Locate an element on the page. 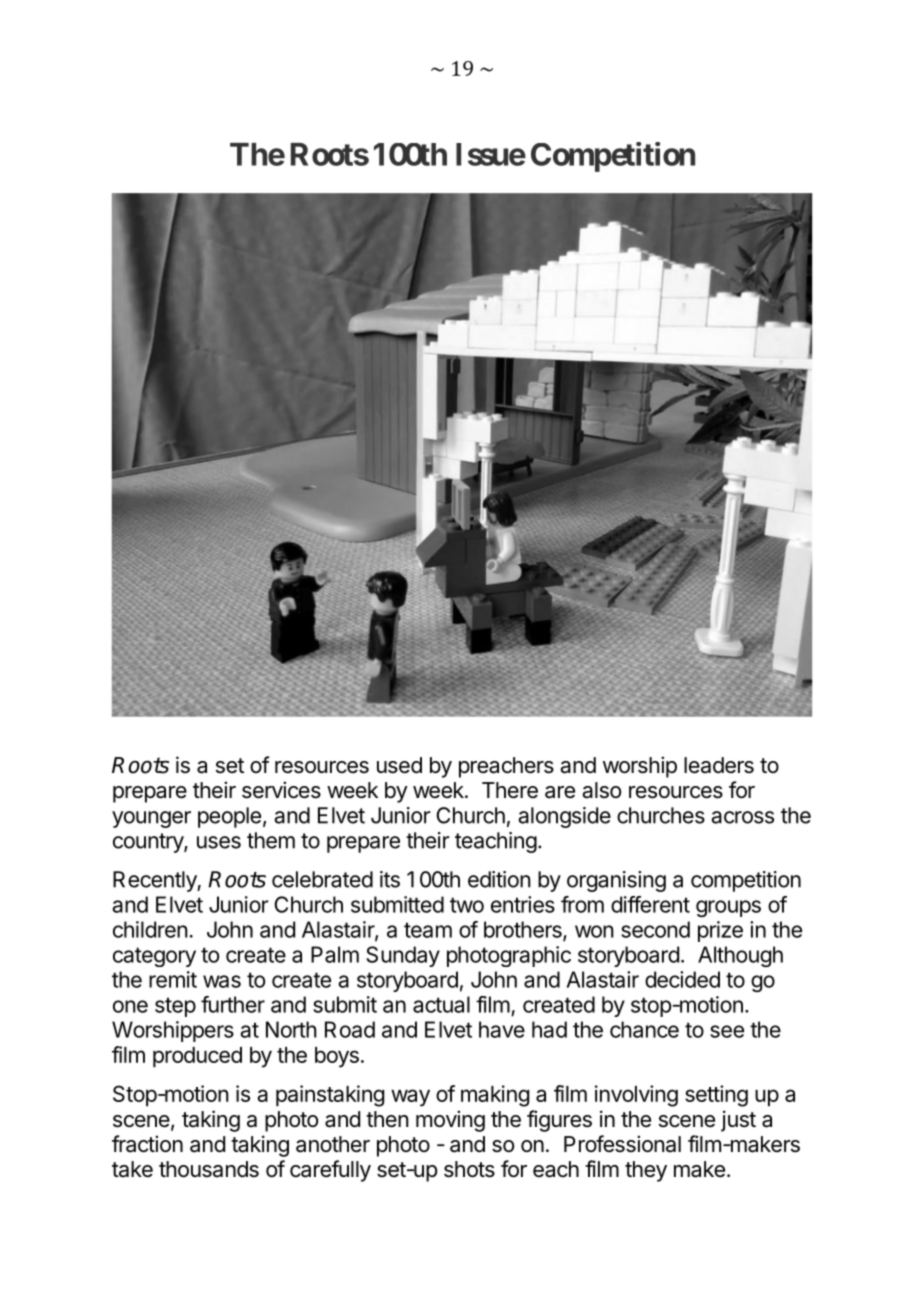 Image resolution: width=924 pixels, height=1308 pixels. uses is located at coordinates (219, 842).
